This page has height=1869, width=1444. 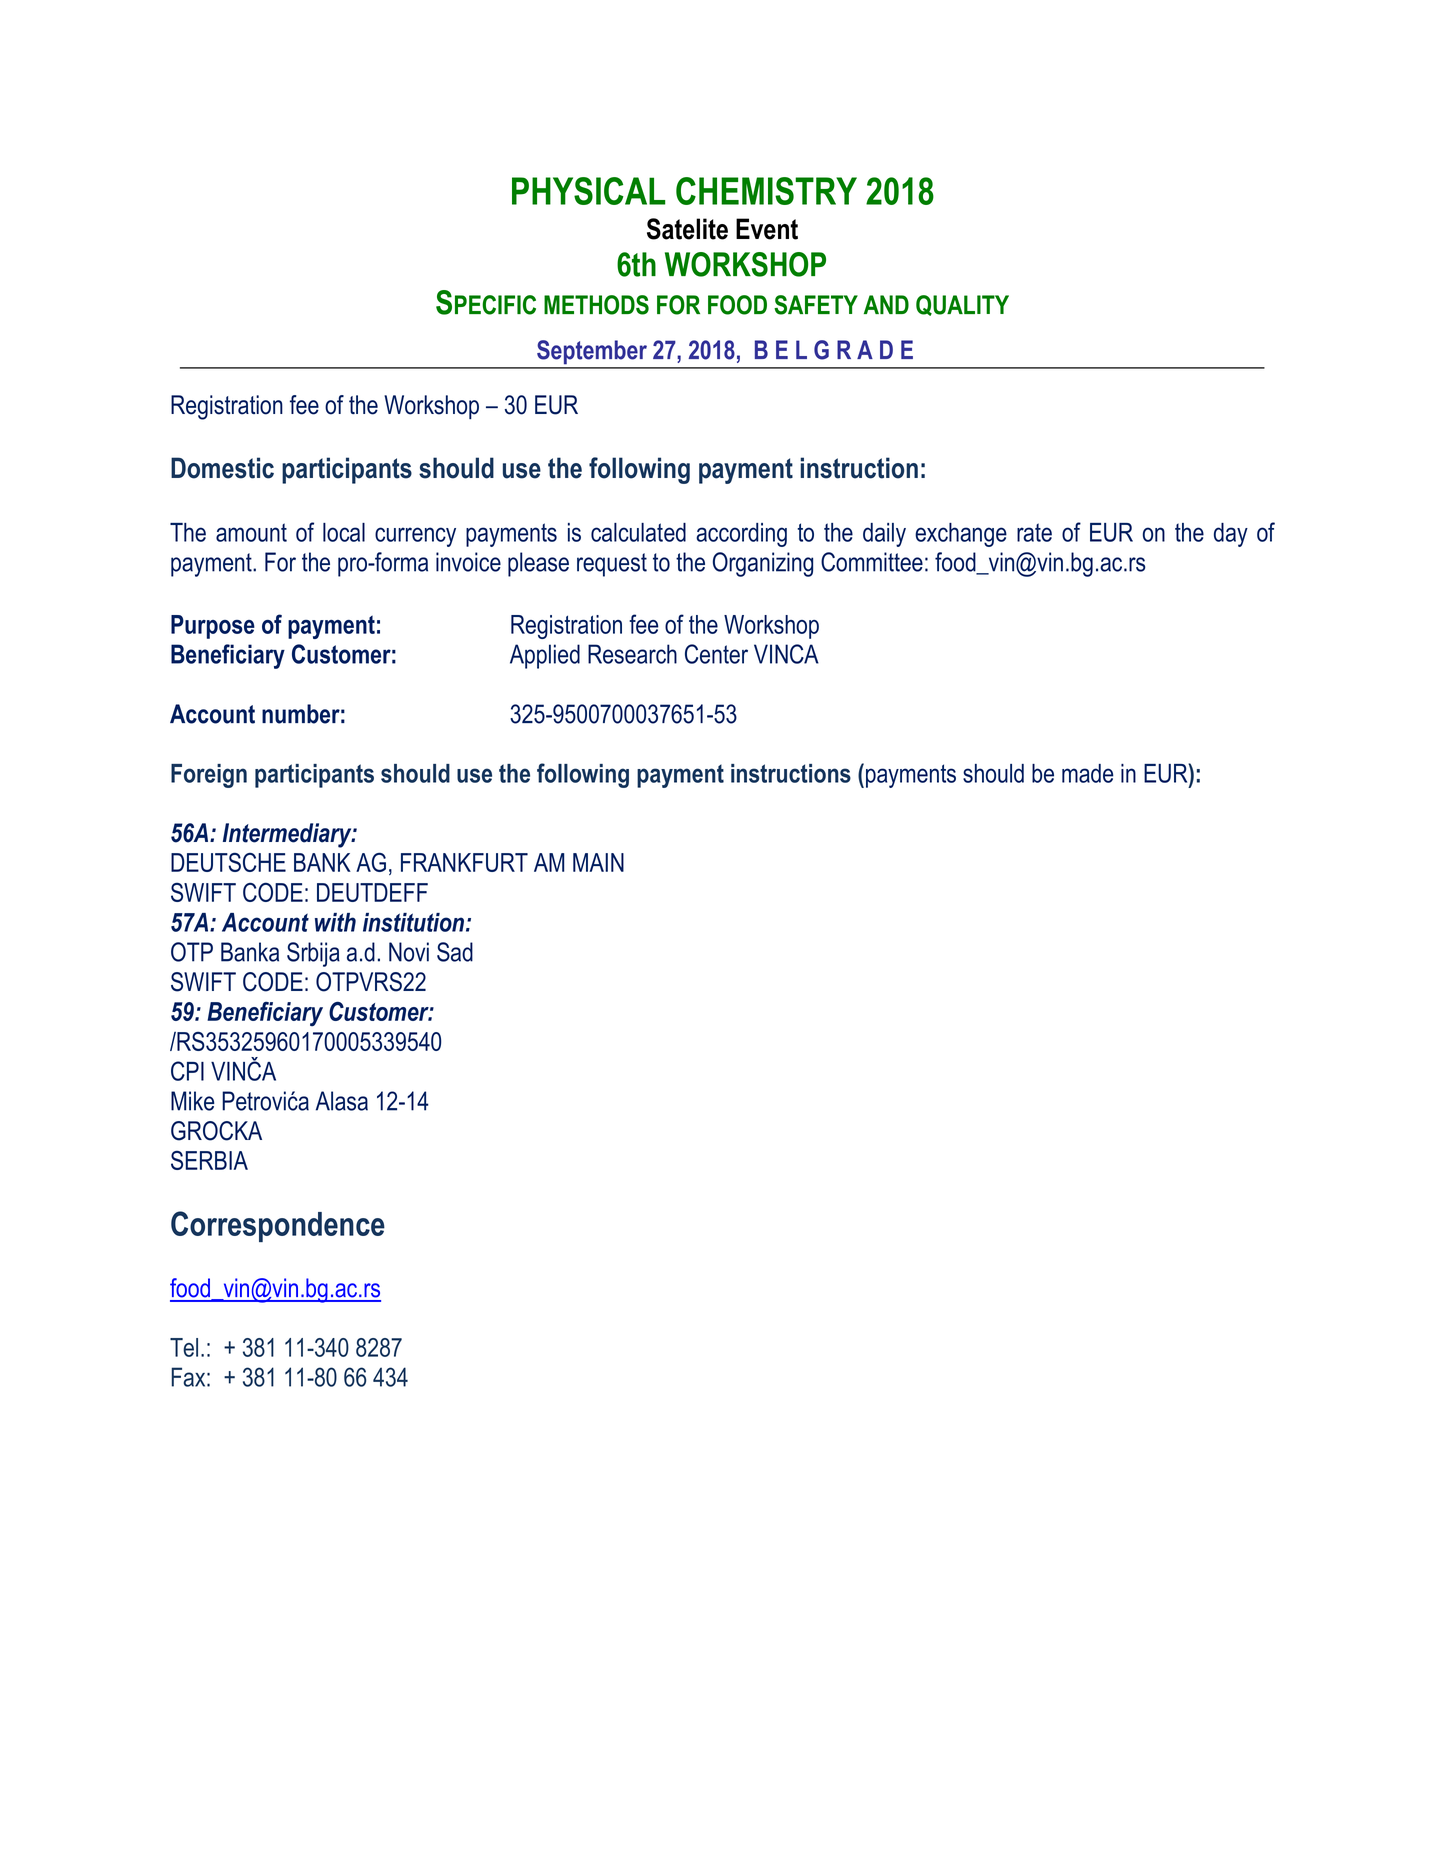 What do you see at coordinates (278, 1226) in the page?
I see `Correspondence` at bounding box center [278, 1226].
